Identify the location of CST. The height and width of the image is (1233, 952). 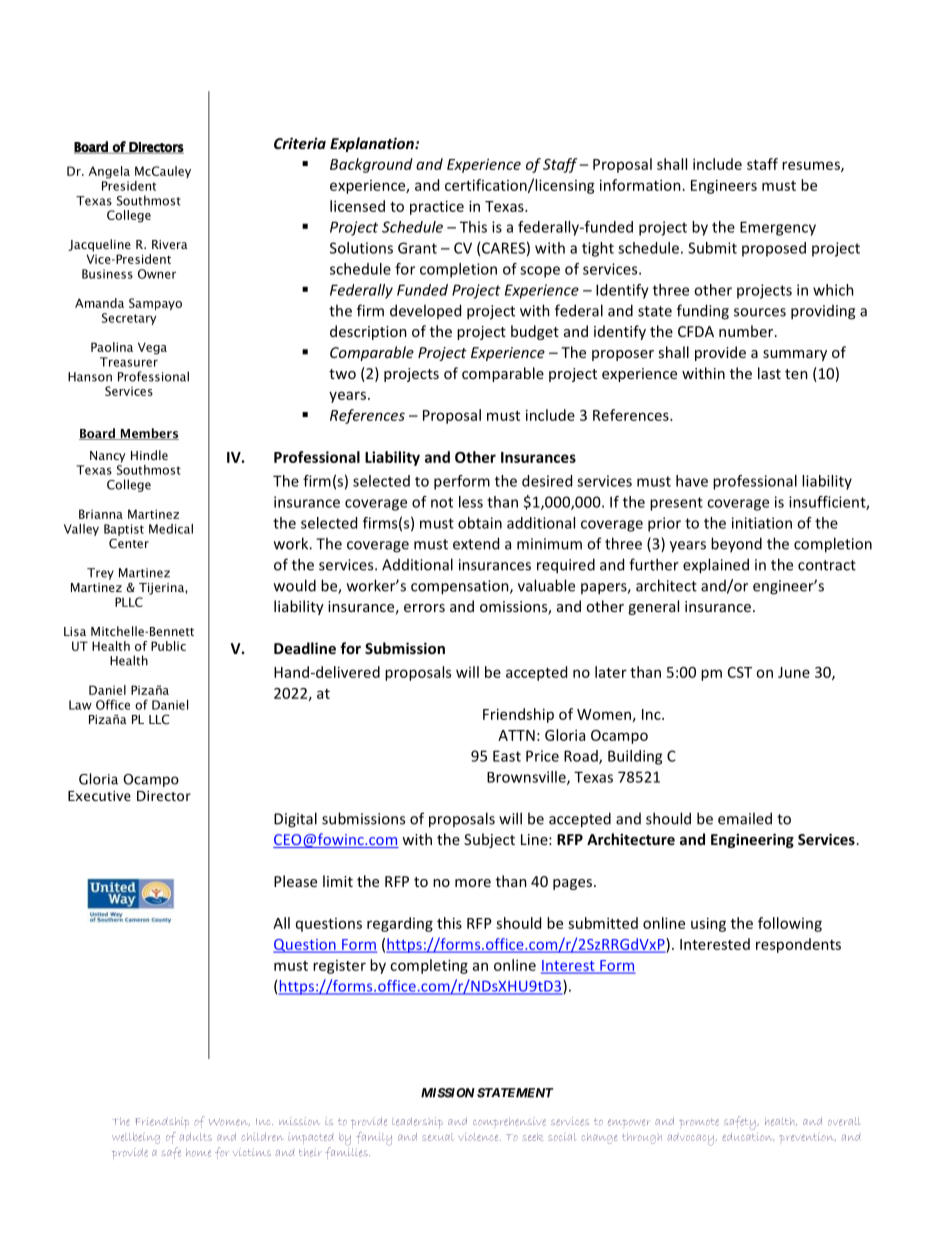
(740, 672).
